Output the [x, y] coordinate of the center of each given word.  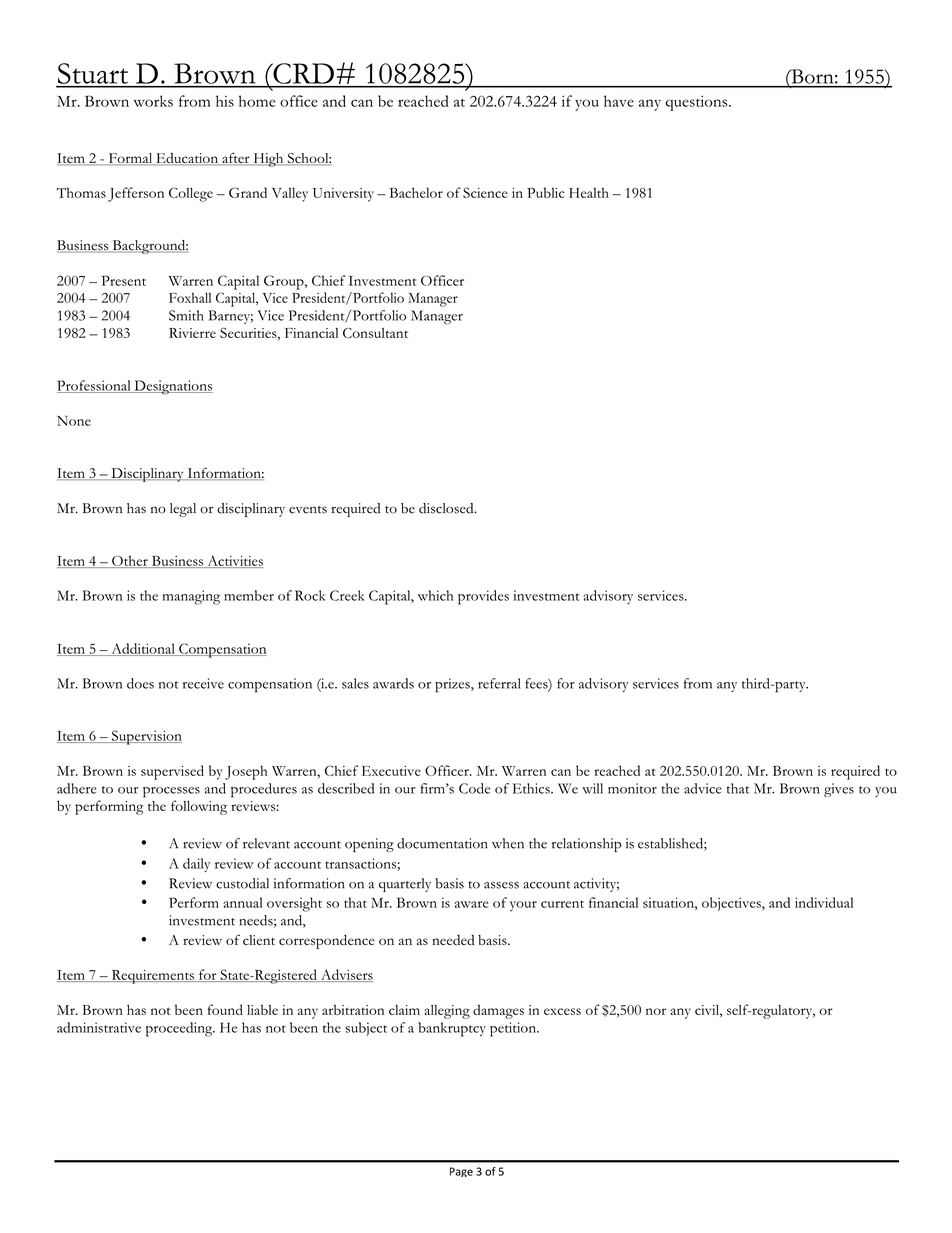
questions [697, 103]
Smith [186, 315]
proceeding [180, 1029]
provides [483, 597]
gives [839, 790]
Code [474, 788]
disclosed [447, 508]
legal [183, 510]
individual [824, 902]
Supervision [145, 737]
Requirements [152, 977]
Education [187, 159]
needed [453, 940]
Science [485, 192]
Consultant [375, 333]
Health [589, 192]
